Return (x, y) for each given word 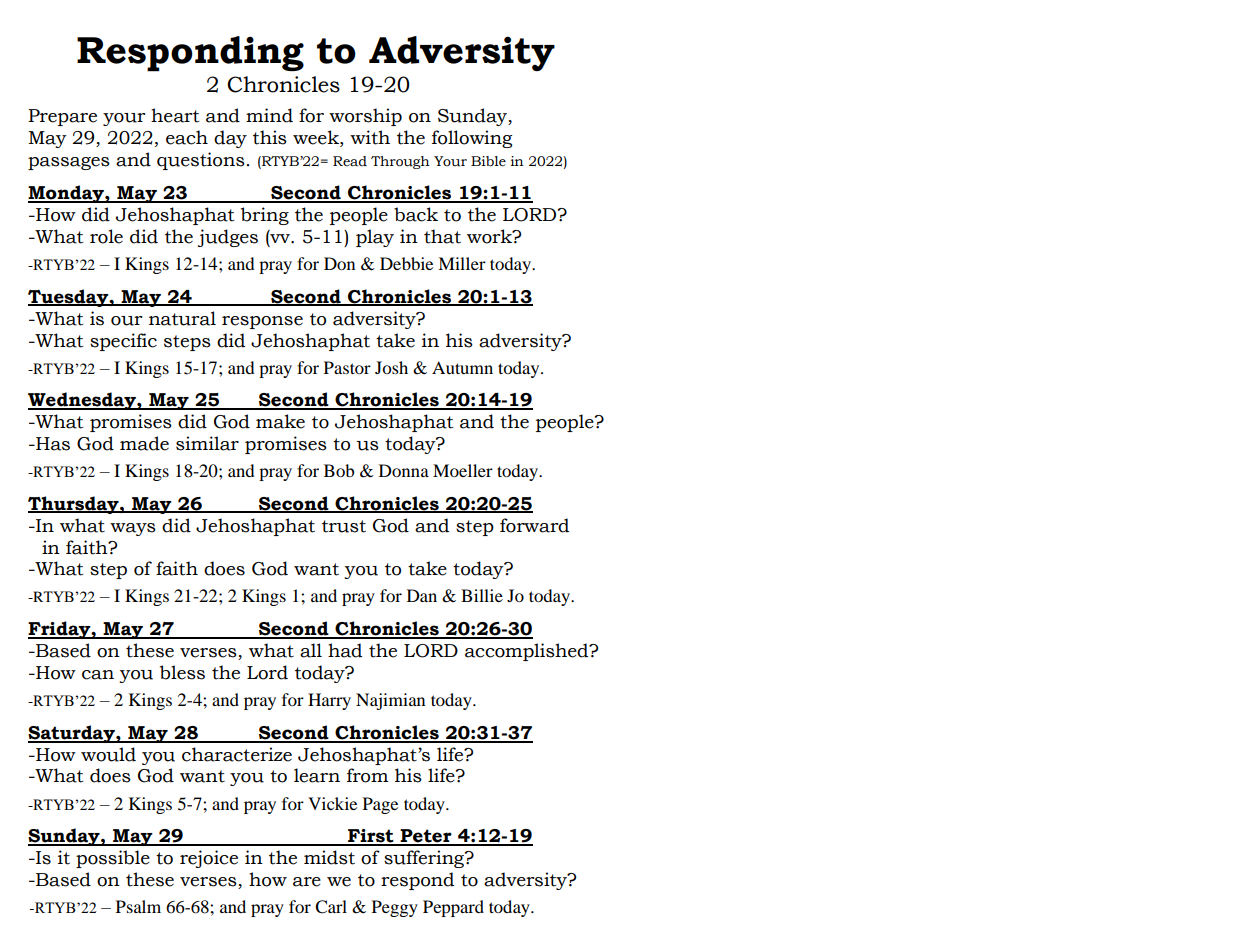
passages (69, 163)
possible (113, 859)
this (270, 137)
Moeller (463, 470)
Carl (331, 907)
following (472, 139)
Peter (426, 837)
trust (344, 526)
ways (133, 529)
